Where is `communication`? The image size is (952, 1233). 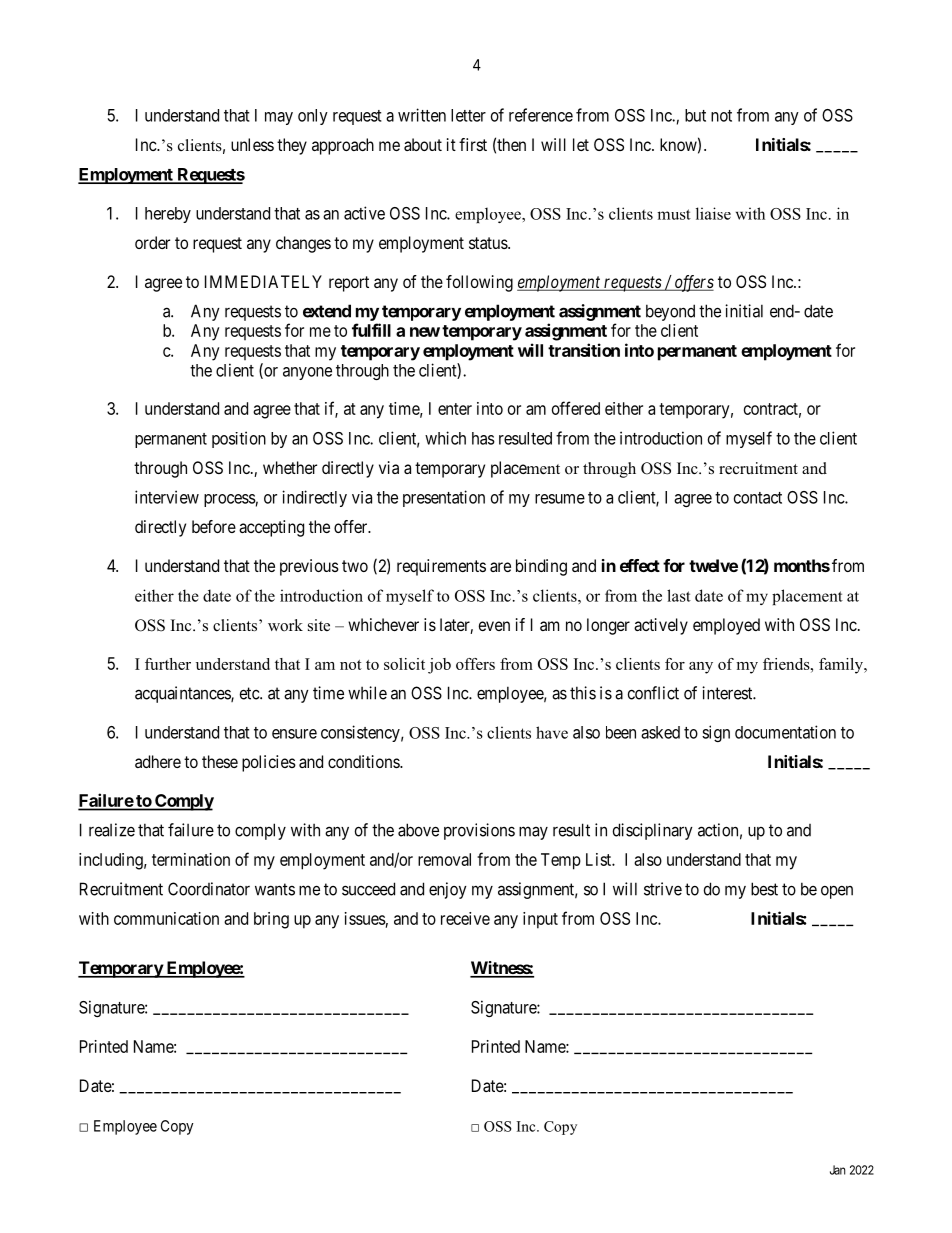
communication is located at coordinates (166, 918).
